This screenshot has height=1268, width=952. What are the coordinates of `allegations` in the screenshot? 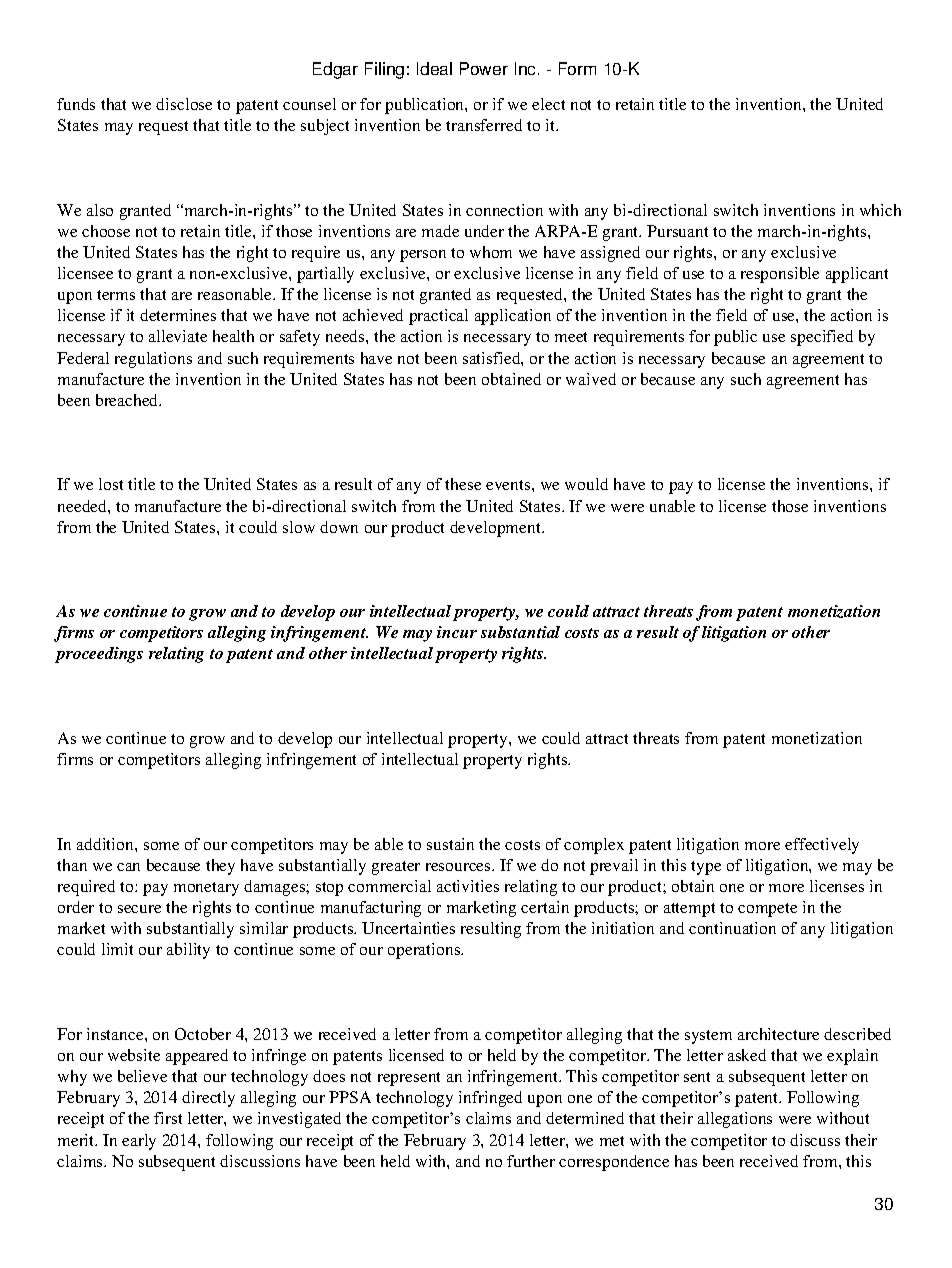 It's located at (735, 1120).
